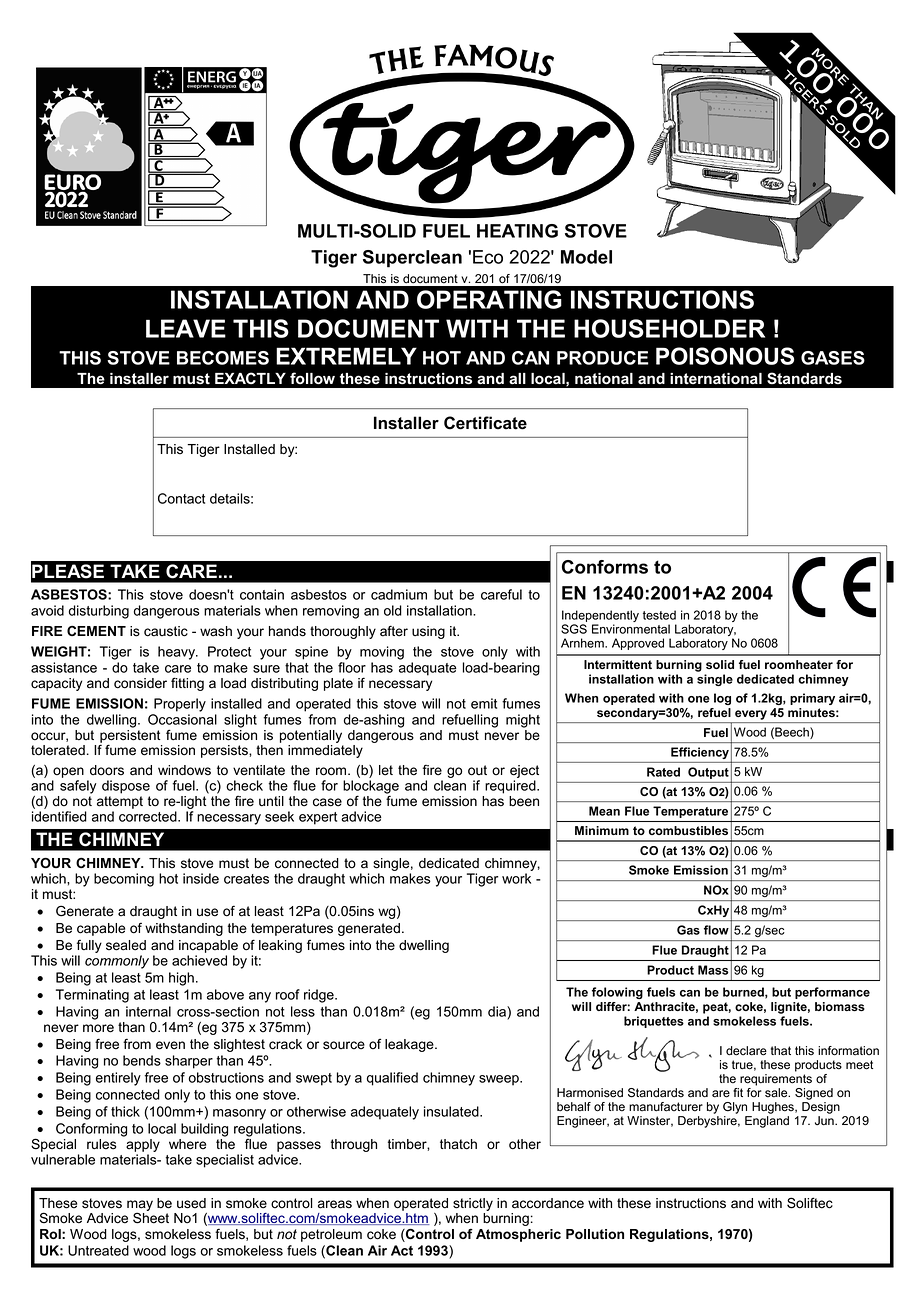 The width and height of the screenshot is (924, 1308). What do you see at coordinates (489, 299) in the screenshot?
I see `OPERATING` at bounding box center [489, 299].
